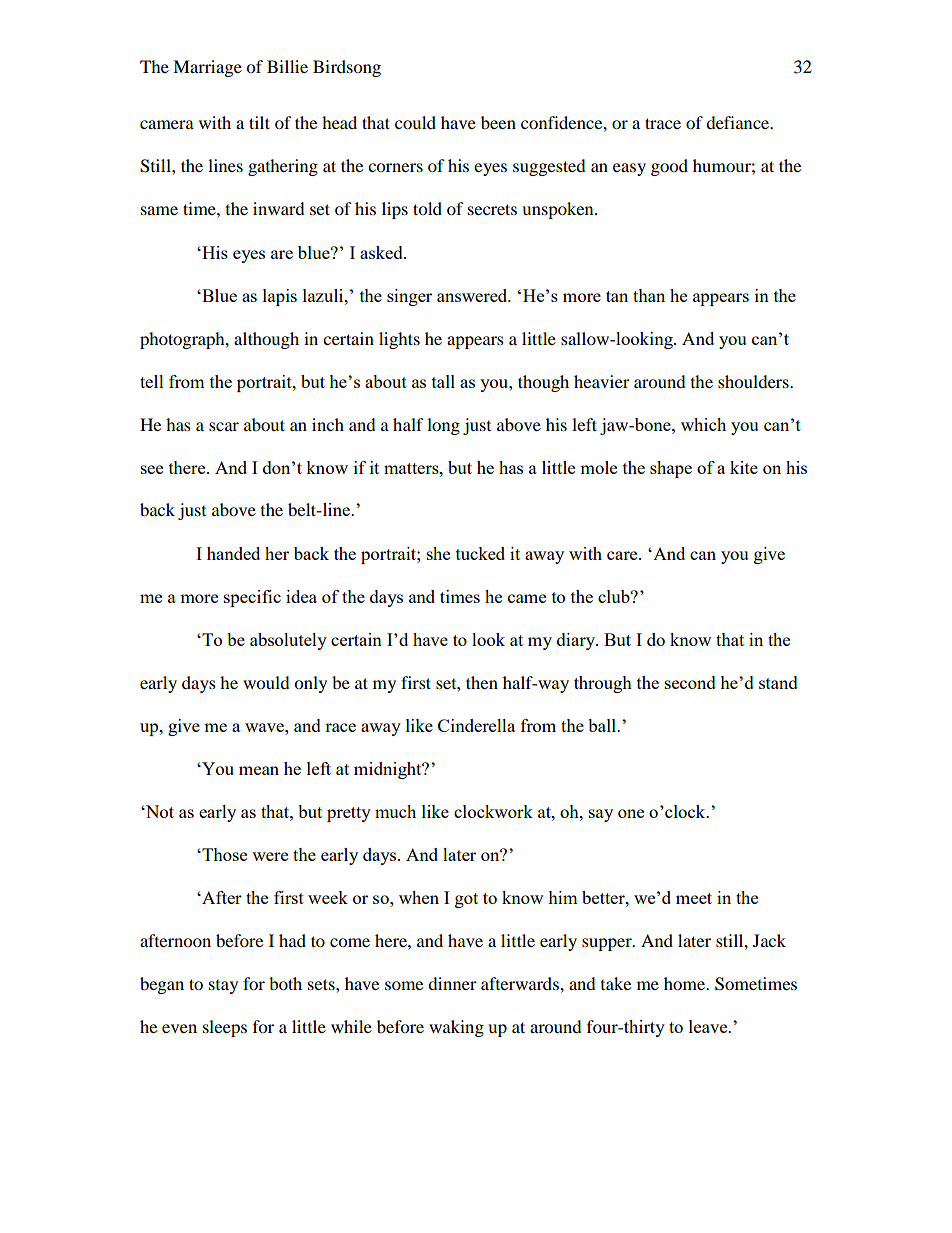 The height and width of the document is (1233, 952). I want to click on stay, so click(223, 987).
